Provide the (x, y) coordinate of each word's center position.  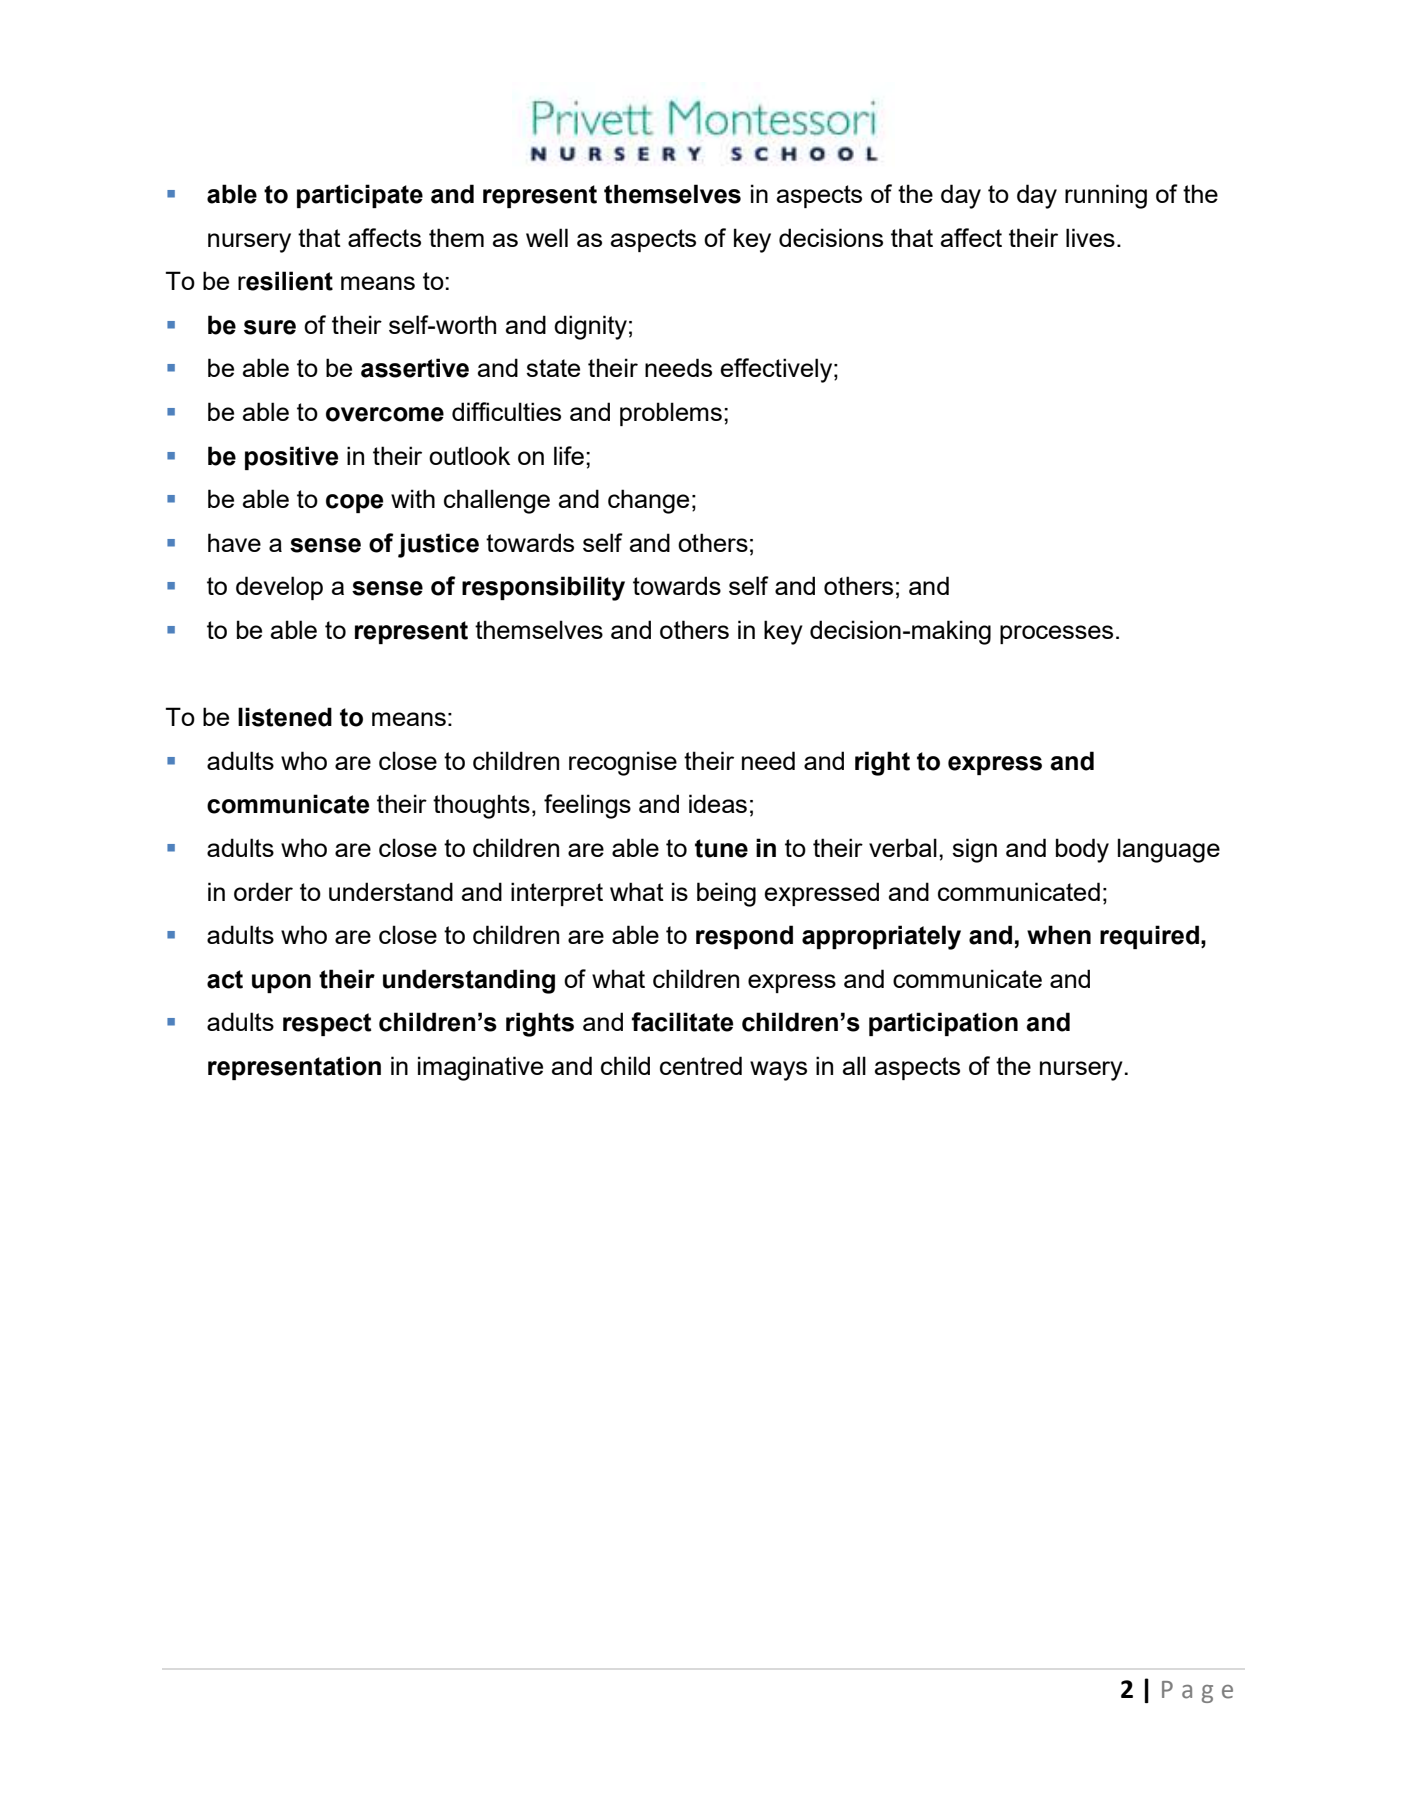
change (648, 501)
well (547, 237)
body (1082, 850)
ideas (718, 803)
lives (1090, 237)
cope (354, 503)
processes (1056, 634)
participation (943, 1024)
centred (701, 1065)
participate (360, 196)
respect (327, 1024)
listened (285, 717)
